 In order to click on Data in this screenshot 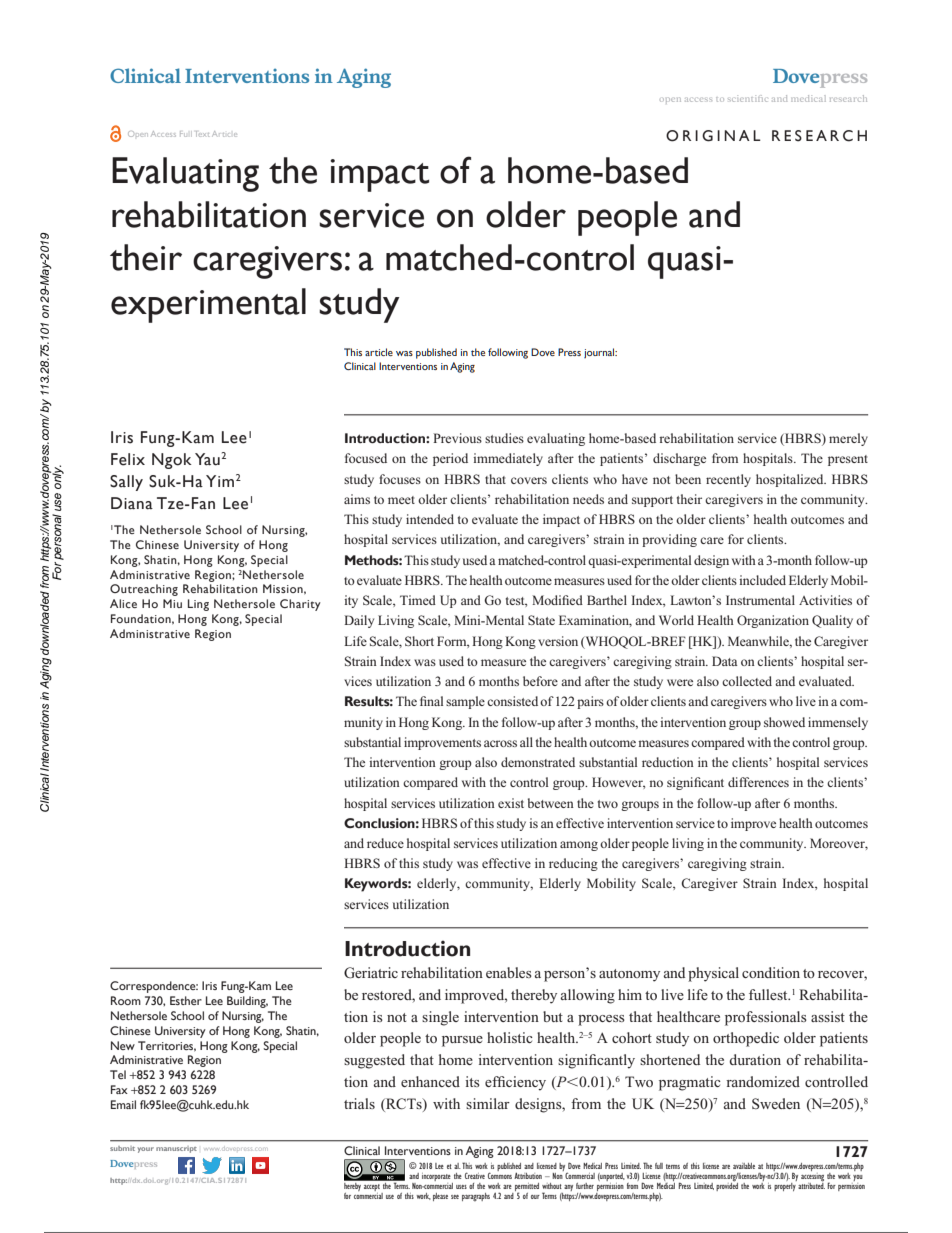, I will do `click(725, 661)`.
